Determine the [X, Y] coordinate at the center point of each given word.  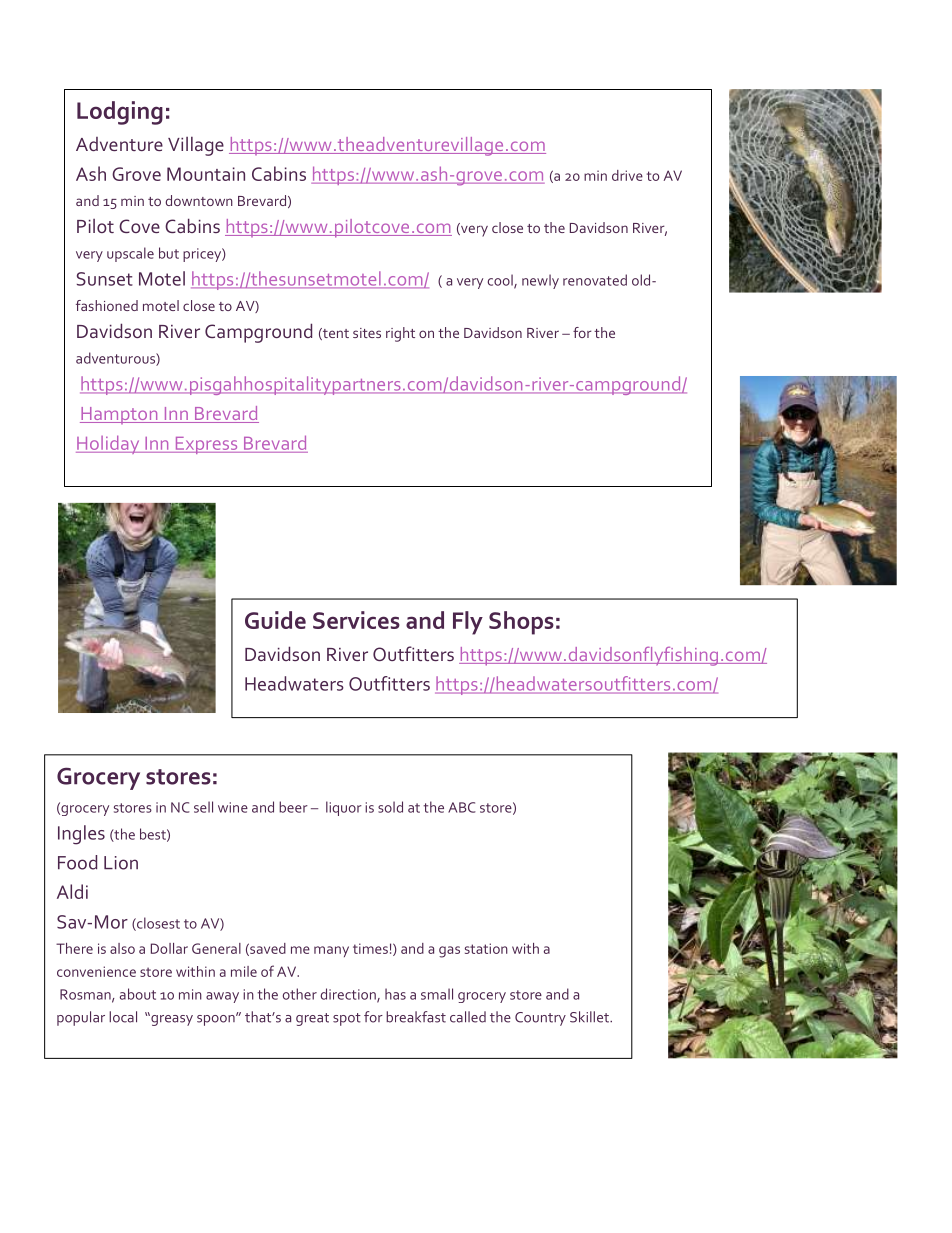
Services [356, 620]
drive [627, 175]
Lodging [120, 113]
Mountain [206, 174]
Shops [521, 623]
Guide [275, 620]
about [138, 994]
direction [349, 995]
